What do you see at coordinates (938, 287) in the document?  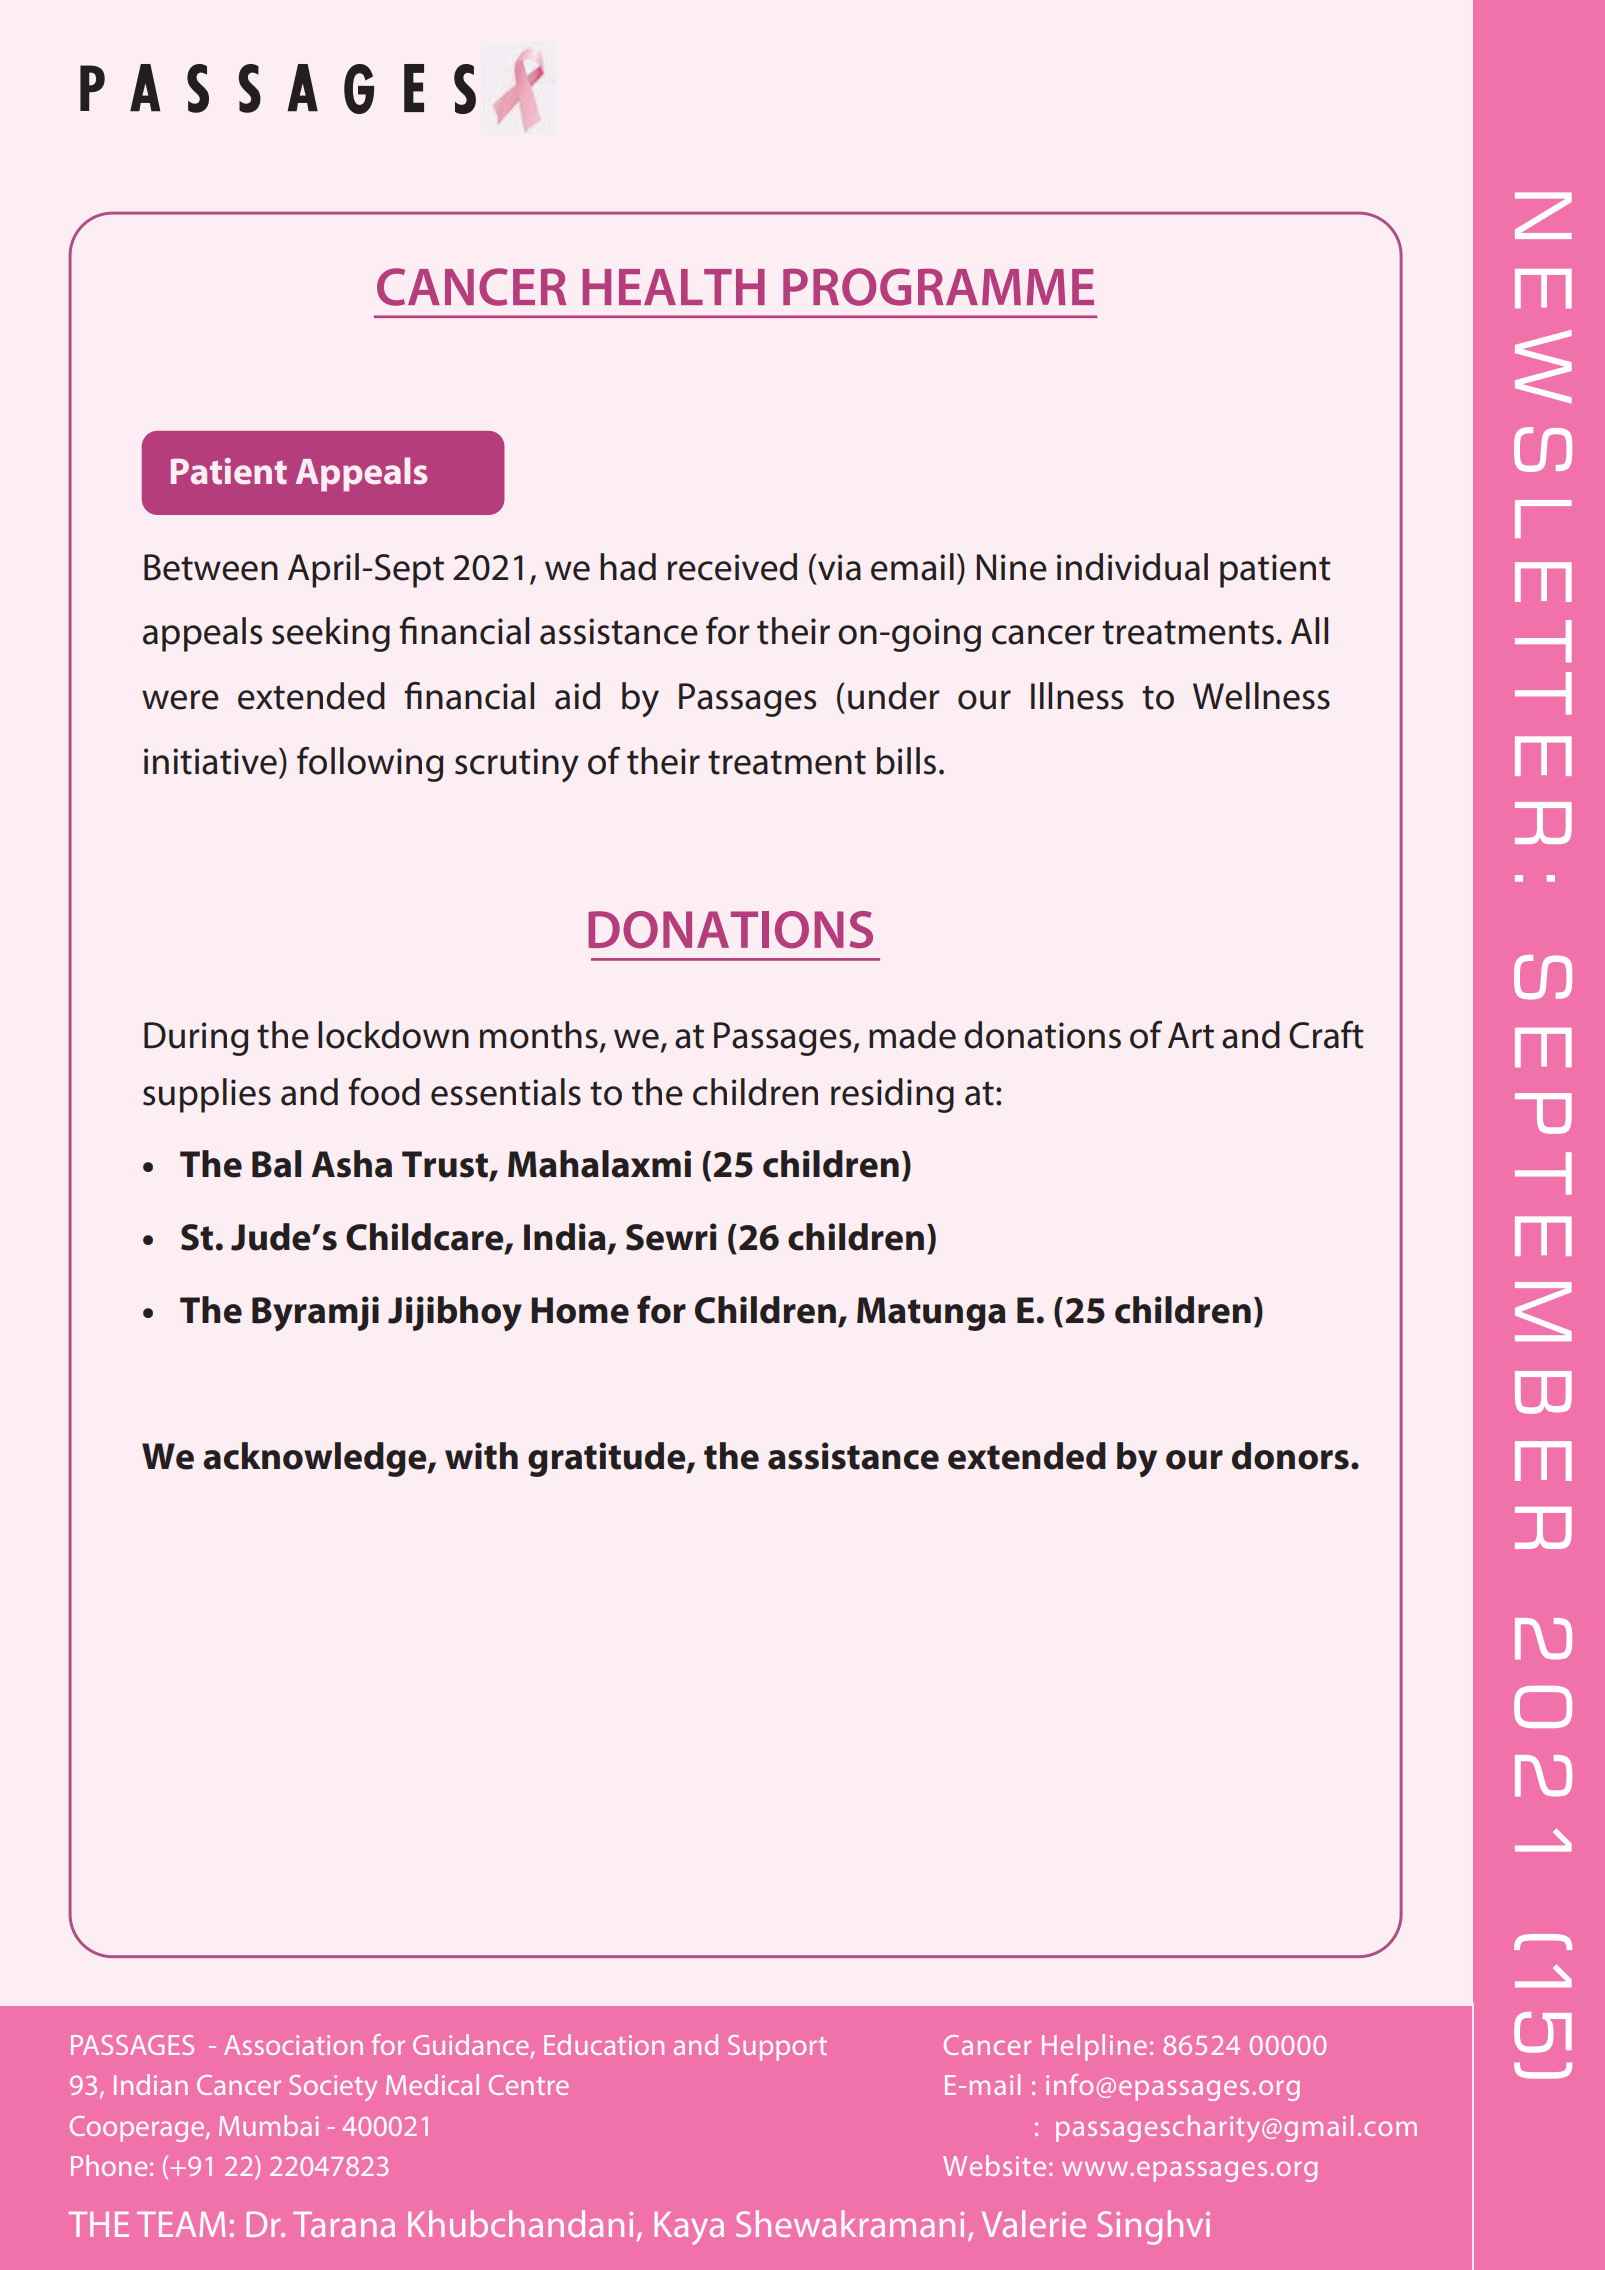 I see `PROGRAMME` at bounding box center [938, 287].
